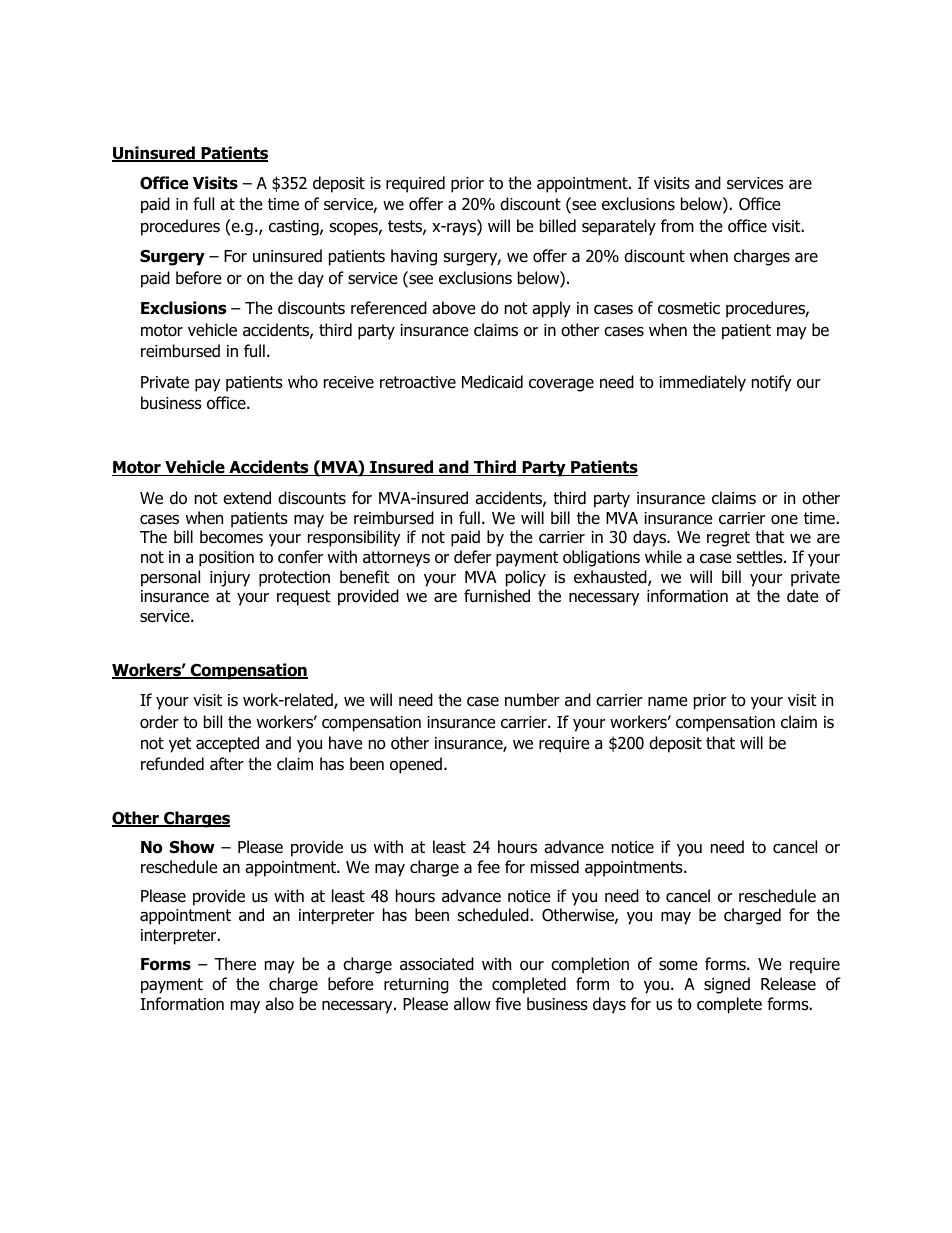 This document has width=952, height=1233. What do you see at coordinates (303, 382) in the document?
I see `who` at bounding box center [303, 382].
